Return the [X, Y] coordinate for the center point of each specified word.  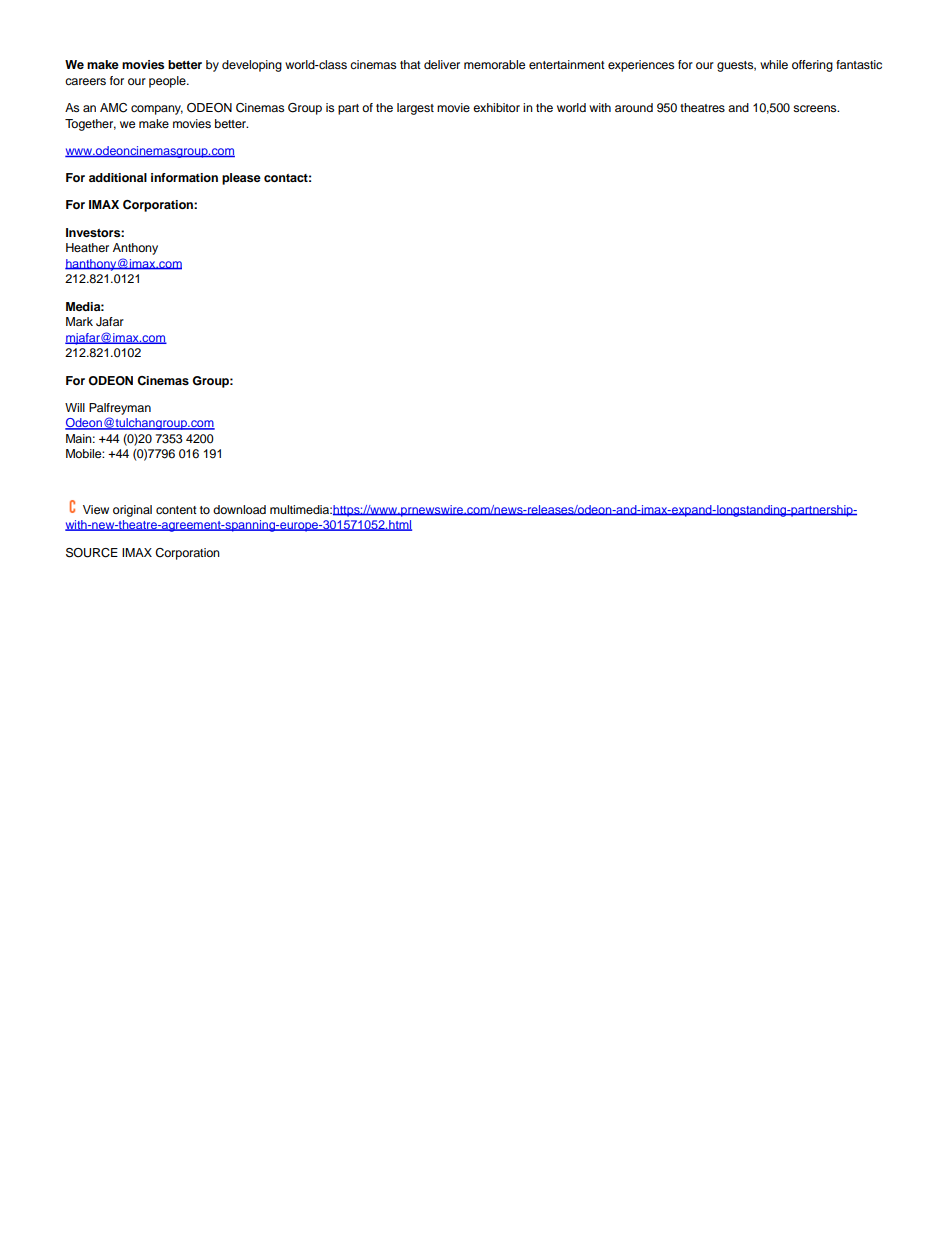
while [774, 64]
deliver [442, 64]
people [168, 82]
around [634, 107]
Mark [79, 321]
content [176, 510]
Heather [87, 247]
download [239, 509]
